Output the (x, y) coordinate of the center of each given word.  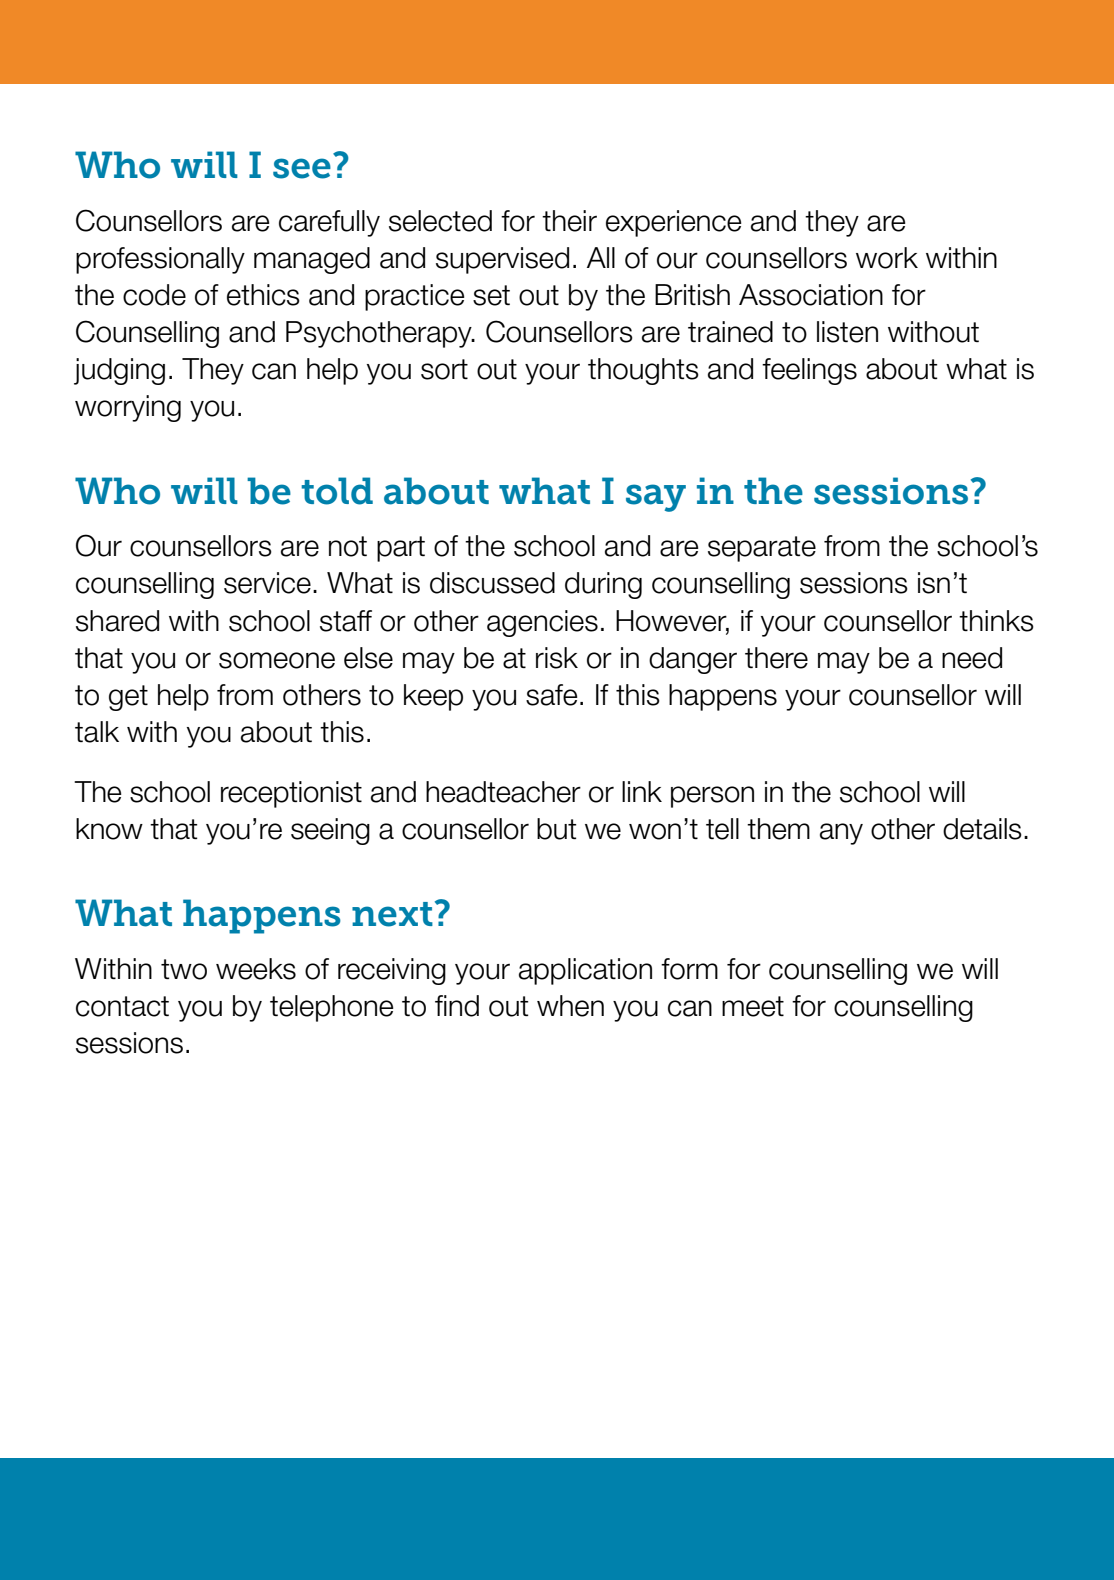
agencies (542, 623)
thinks (996, 621)
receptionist (291, 794)
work (887, 258)
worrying (128, 408)
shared (117, 621)
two (184, 969)
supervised (502, 260)
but (556, 829)
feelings (809, 371)
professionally (160, 260)
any (841, 834)
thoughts (643, 371)
